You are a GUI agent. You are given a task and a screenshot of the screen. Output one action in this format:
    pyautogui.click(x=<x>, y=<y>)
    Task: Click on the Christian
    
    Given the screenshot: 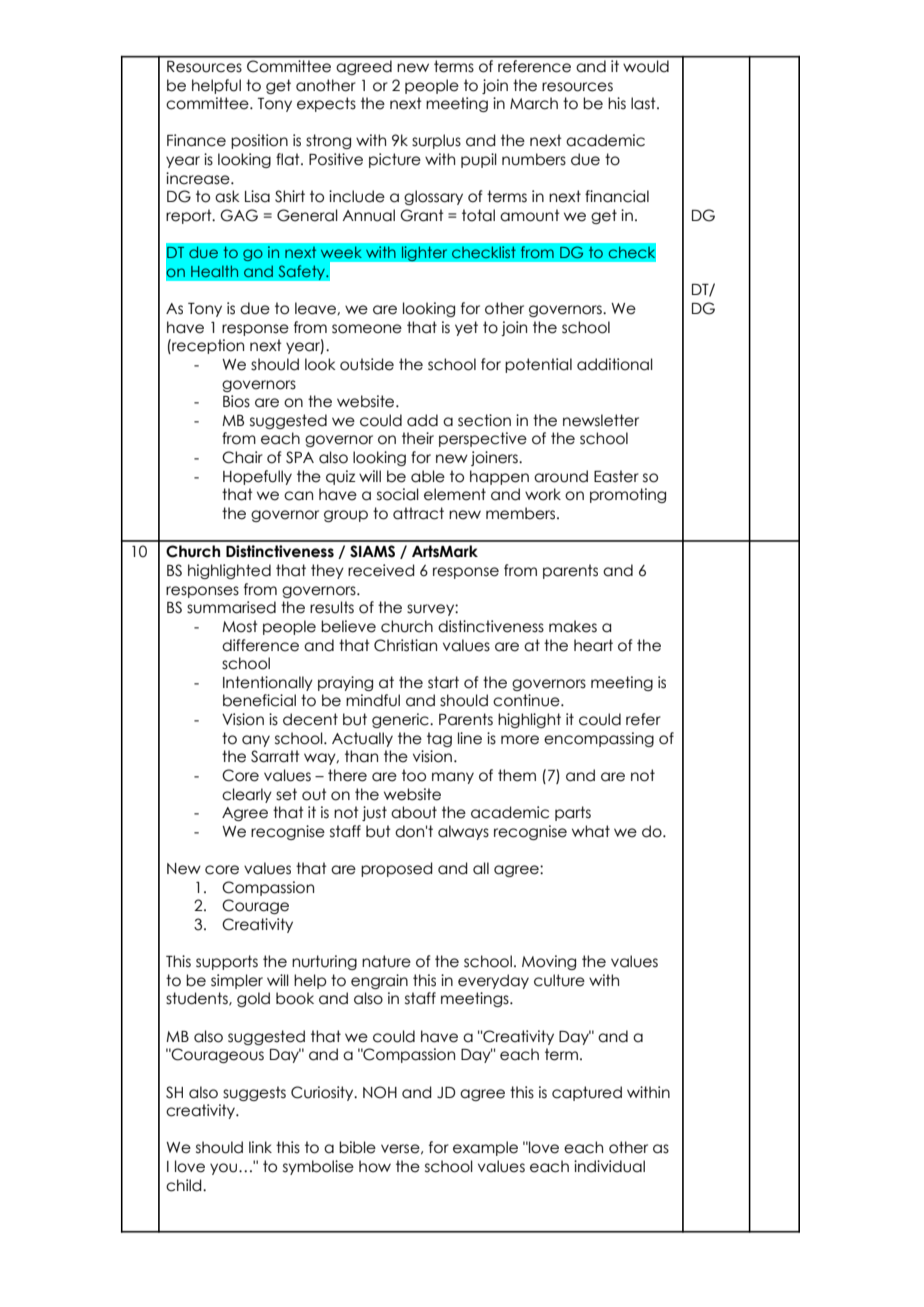 What is the action you would take?
    pyautogui.click(x=405, y=645)
